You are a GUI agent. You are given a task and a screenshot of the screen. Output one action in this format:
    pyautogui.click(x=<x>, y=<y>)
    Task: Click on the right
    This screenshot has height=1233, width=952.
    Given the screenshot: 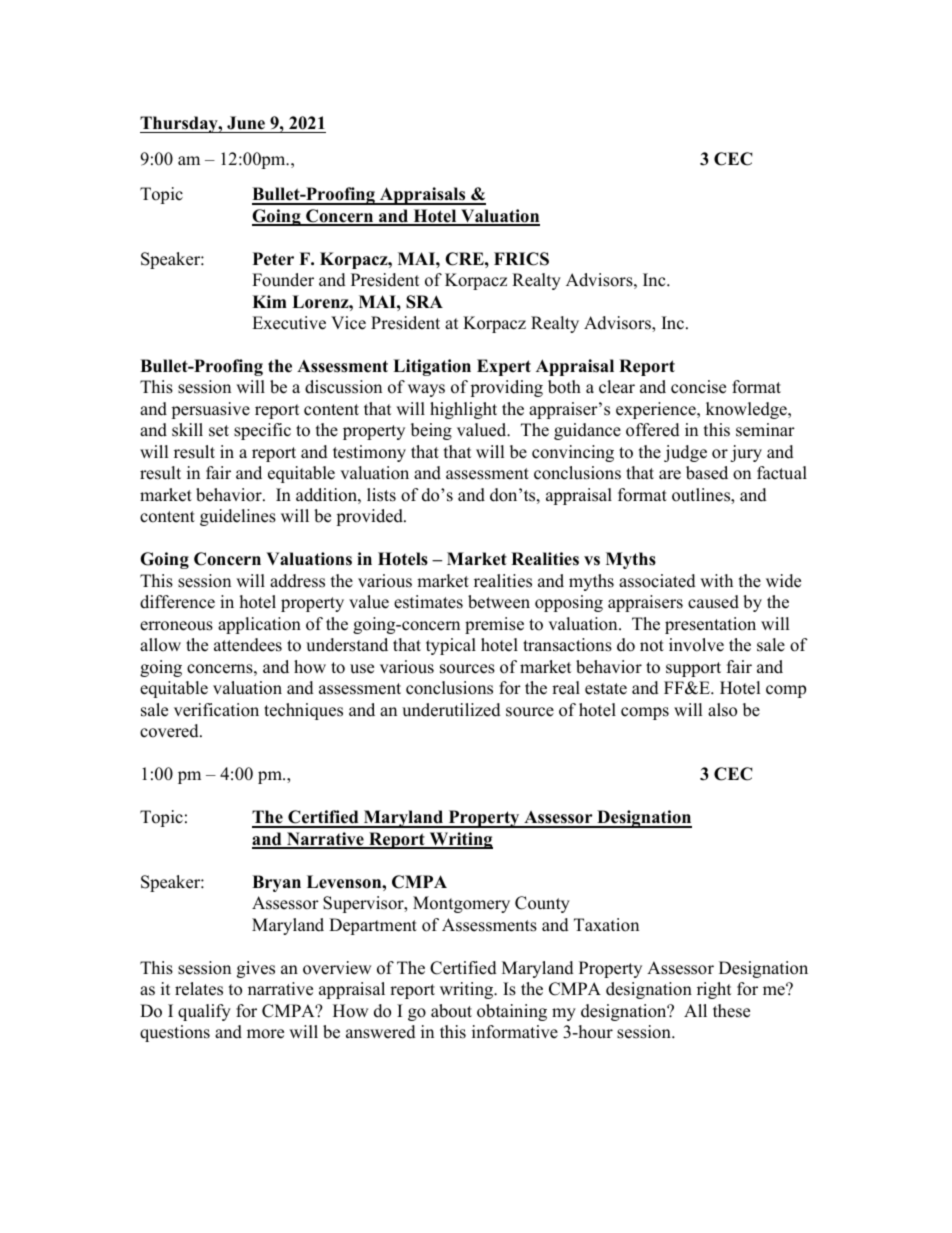 What is the action you would take?
    pyautogui.click(x=714, y=990)
